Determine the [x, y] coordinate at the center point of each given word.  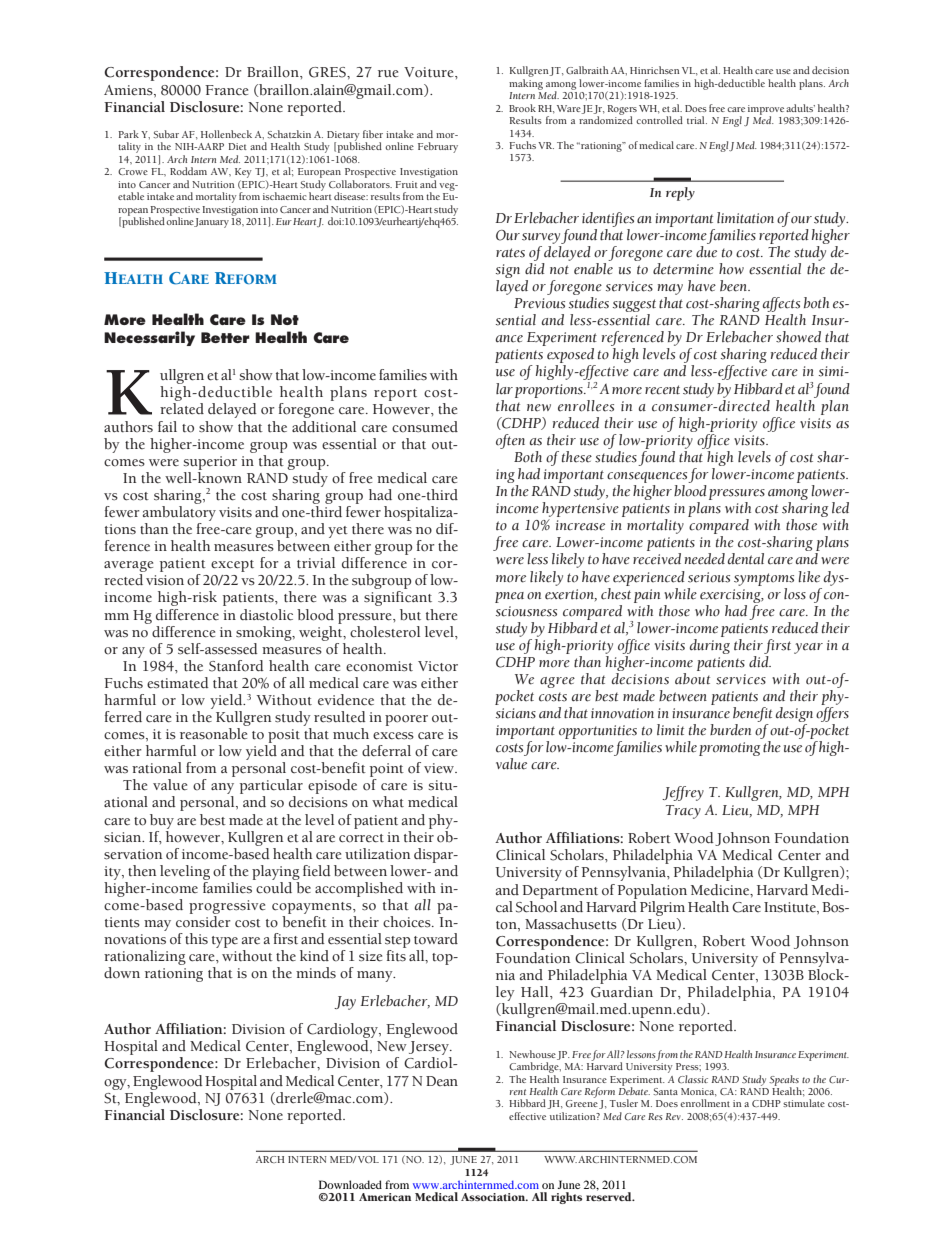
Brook [522, 108]
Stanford [236, 666]
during [710, 645]
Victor [438, 666]
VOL [368, 1159]
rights [566, 1198]
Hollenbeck [226, 134]
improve [766, 111]
